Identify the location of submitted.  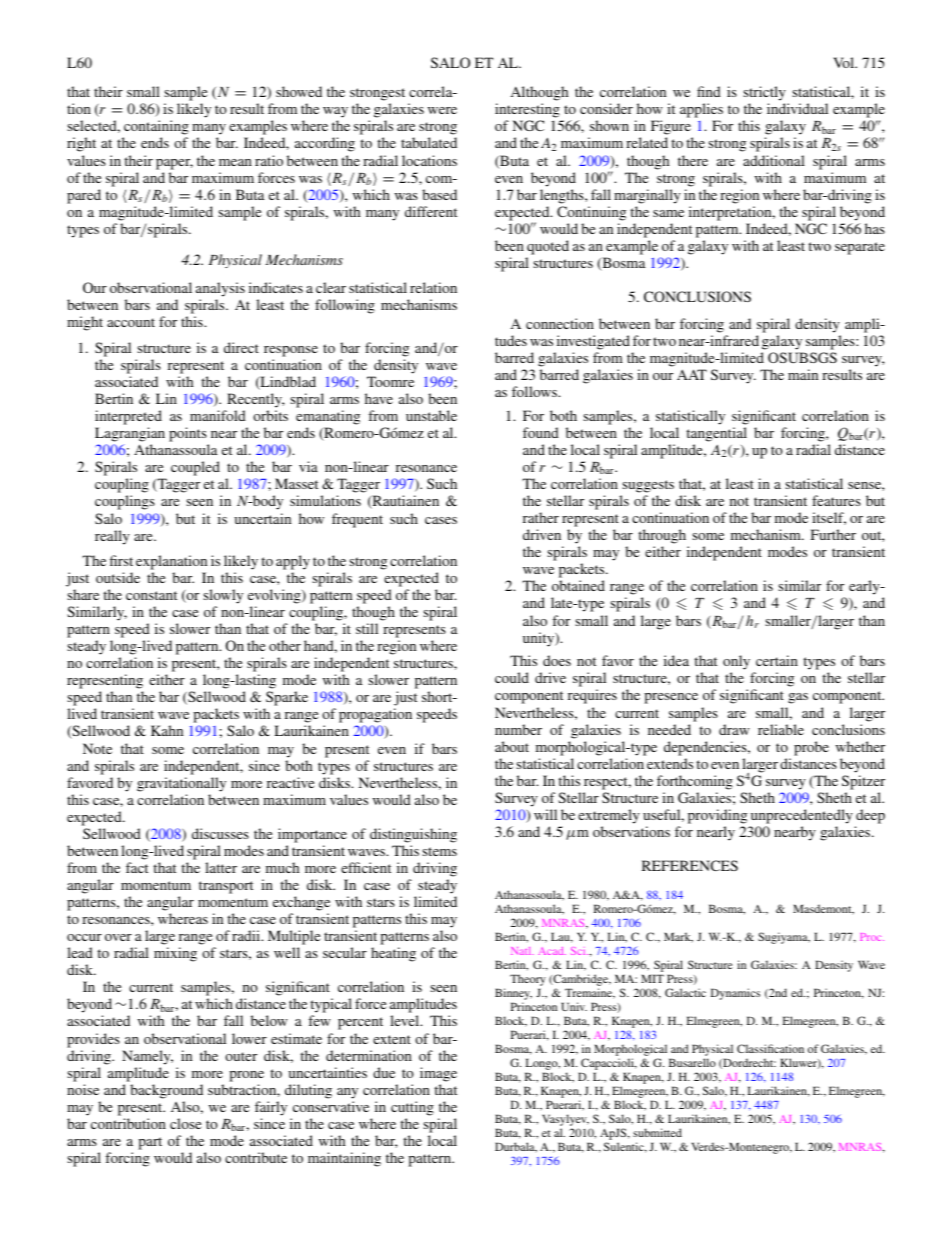
(657, 1132).
